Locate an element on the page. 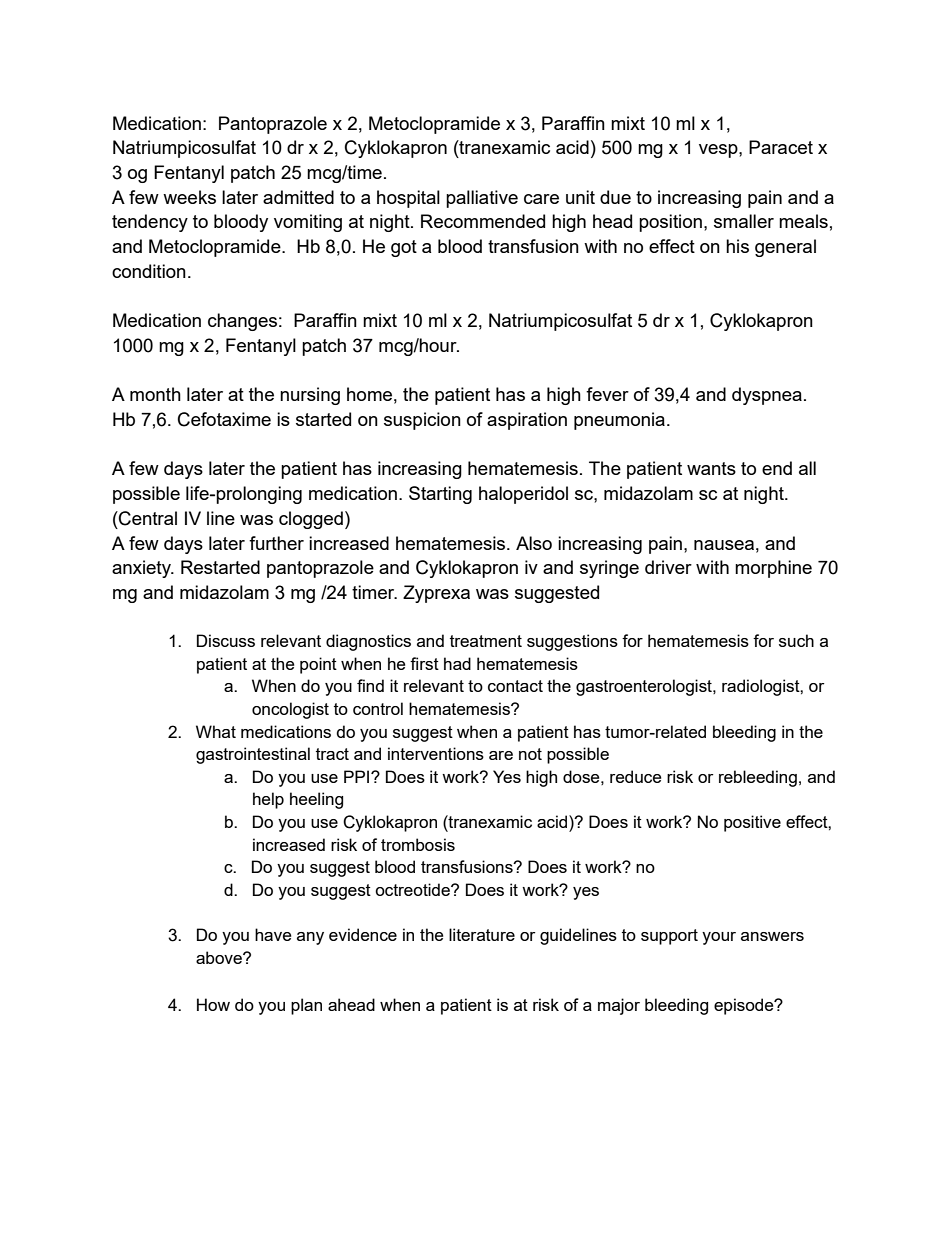  interventions is located at coordinates (436, 753).
